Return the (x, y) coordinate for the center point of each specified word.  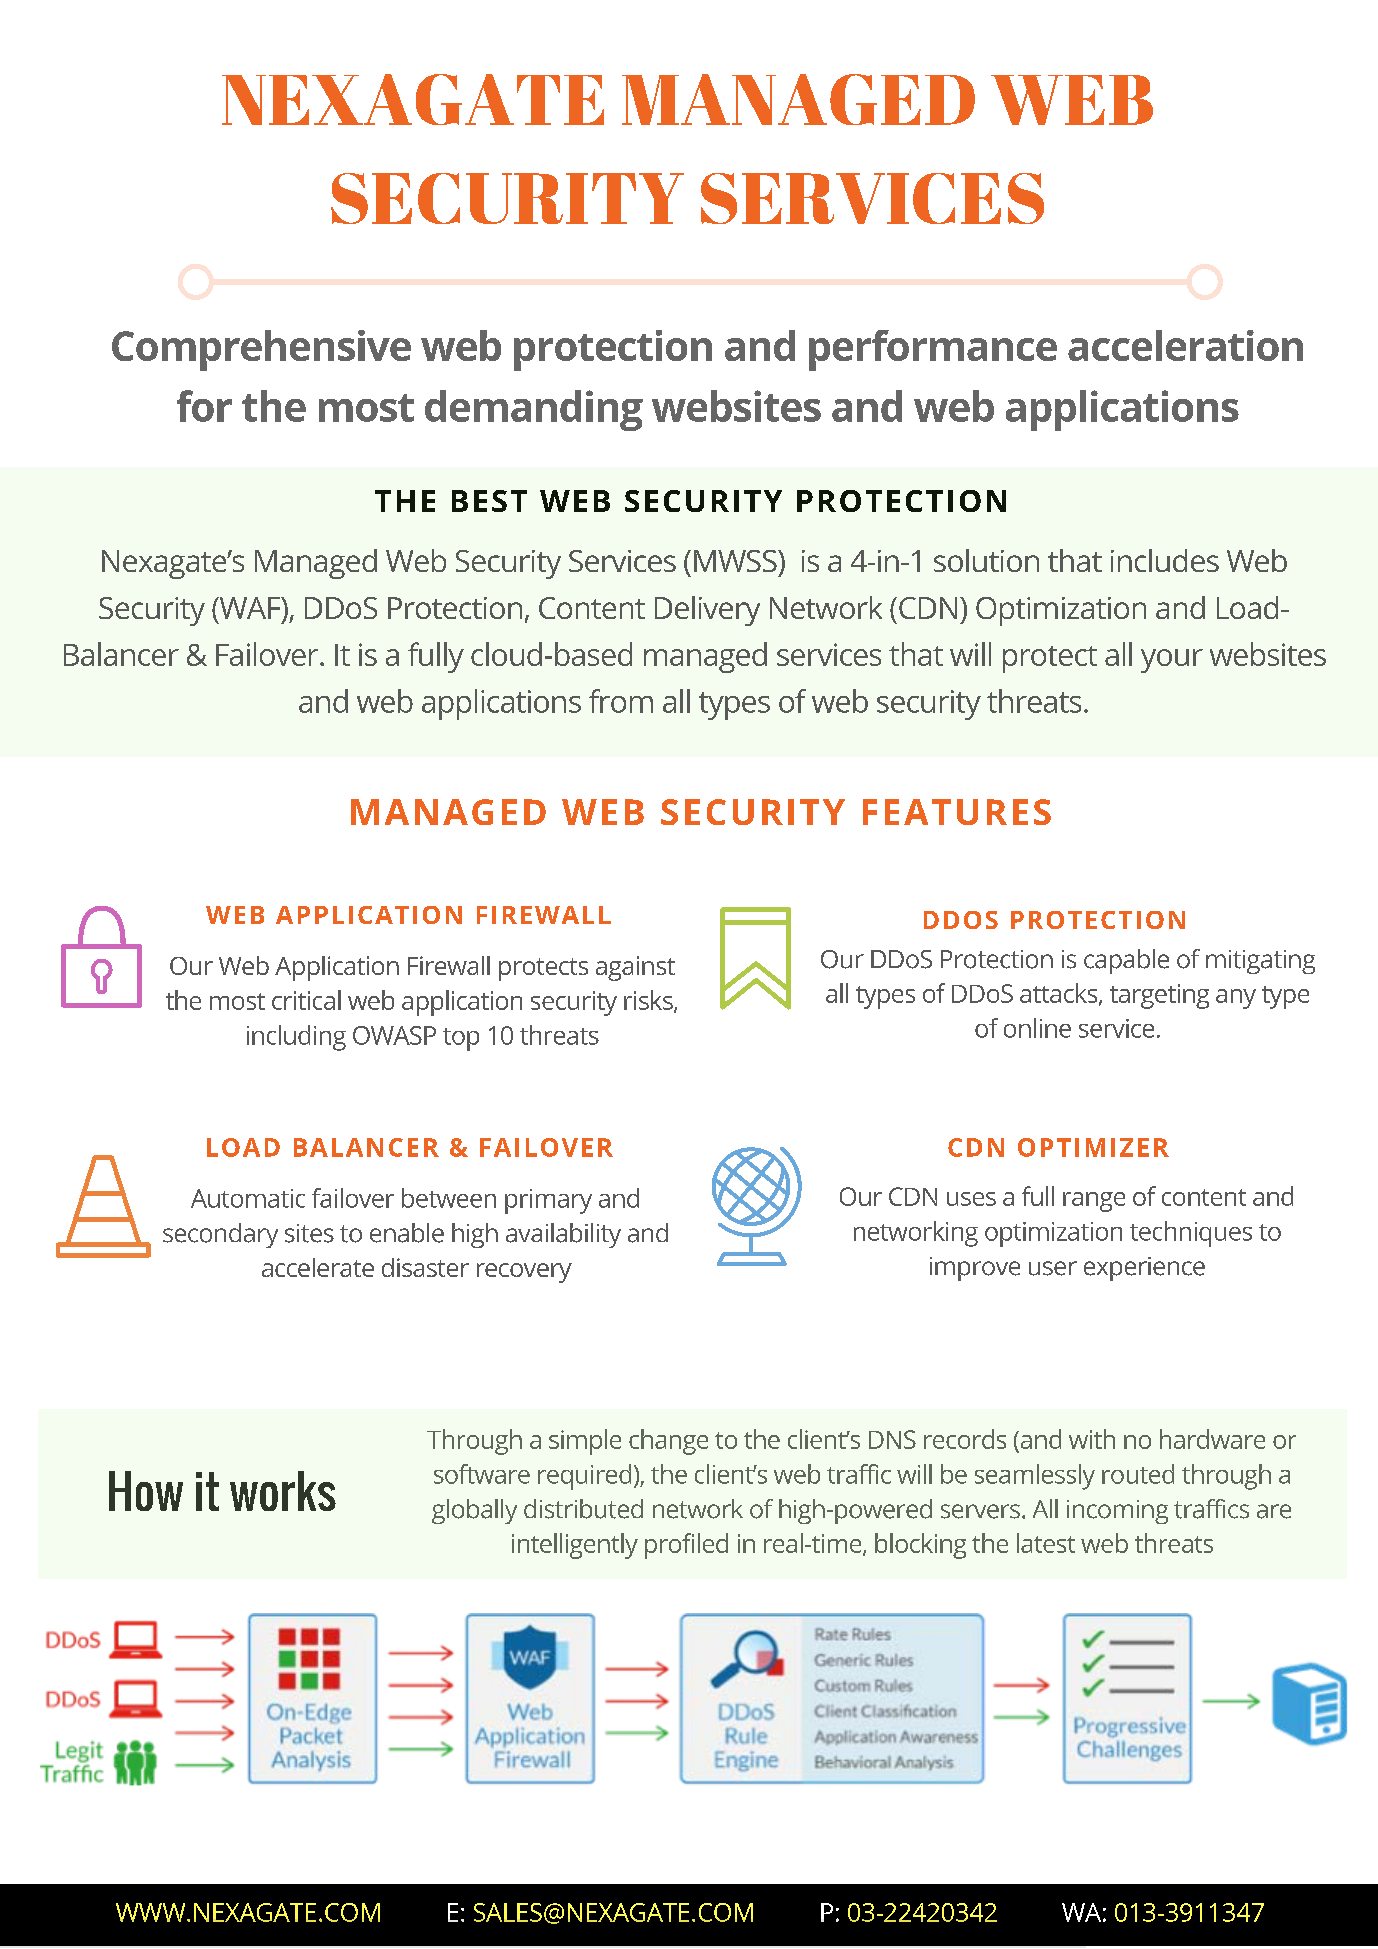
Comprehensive (261, 350)
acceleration (1185, 345)
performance (933, 350)
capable (1126, 961)
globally (474, 1511)
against (635, 968)
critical (306, 1000)
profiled (686, 1546)
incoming (1117, 1512)
